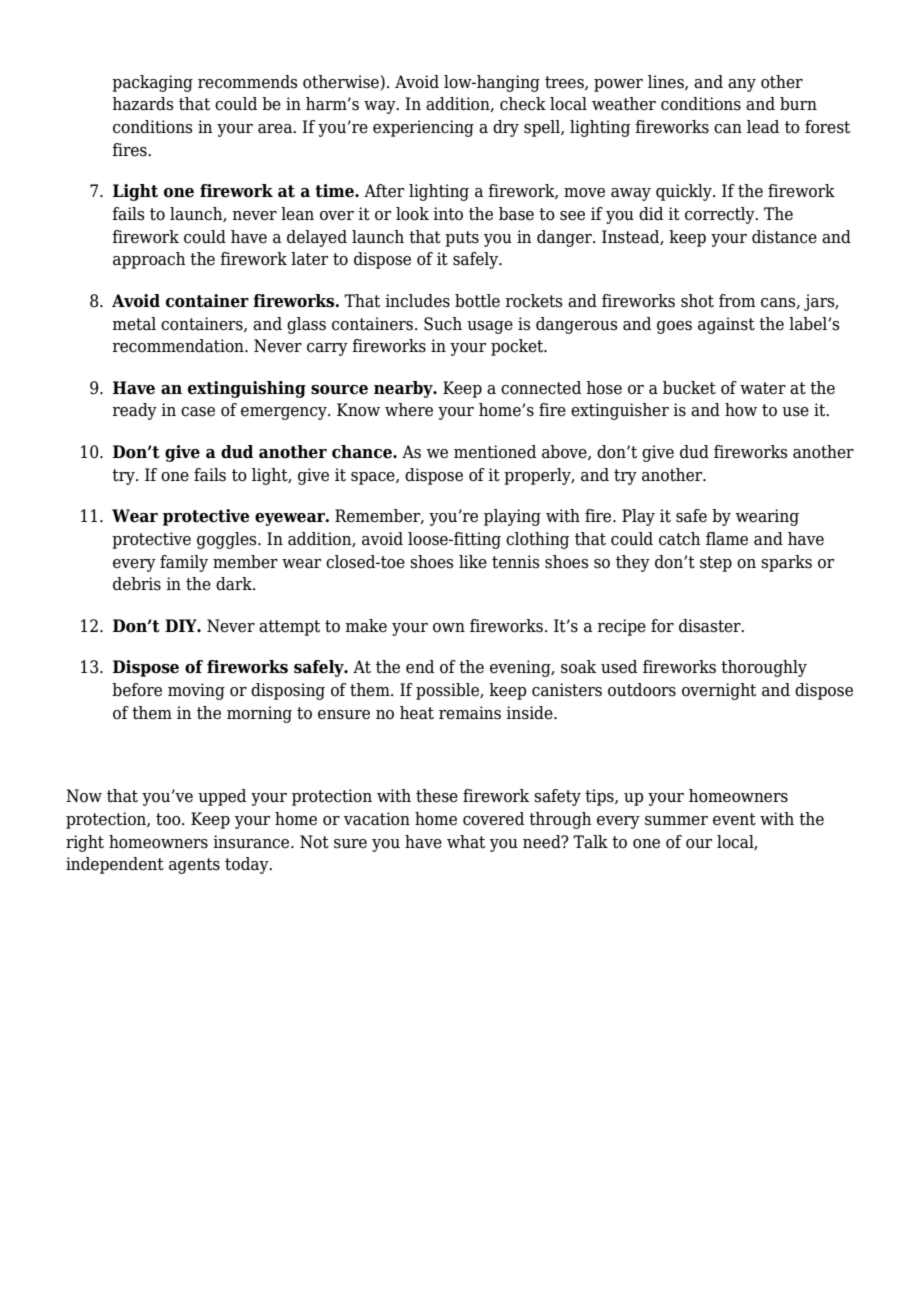 This image has width=924, height=1308. I want to click on approach, so click(149, 260).
